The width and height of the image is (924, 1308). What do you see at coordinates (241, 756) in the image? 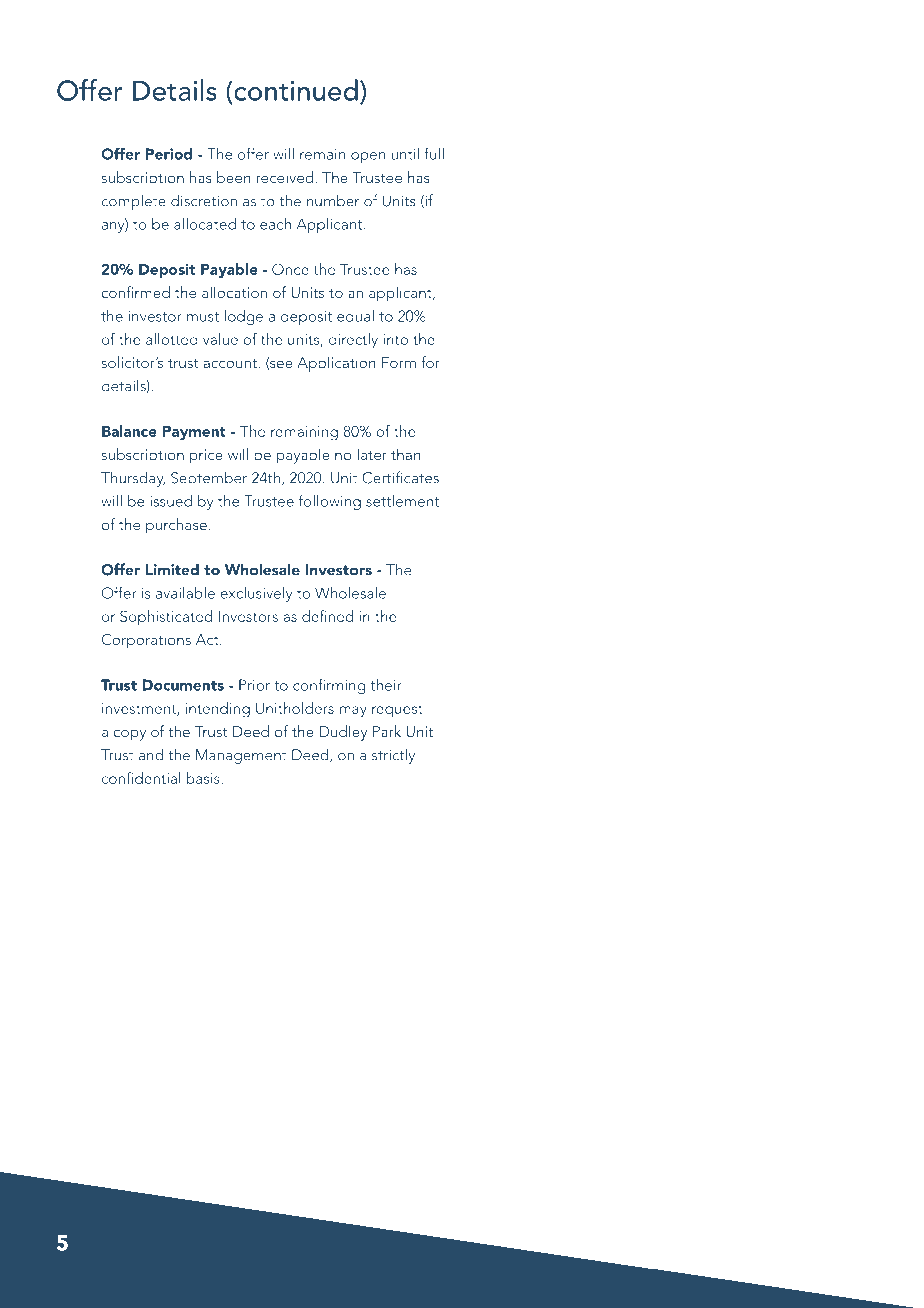
I see `Management` at bounding box center [241, 756].
